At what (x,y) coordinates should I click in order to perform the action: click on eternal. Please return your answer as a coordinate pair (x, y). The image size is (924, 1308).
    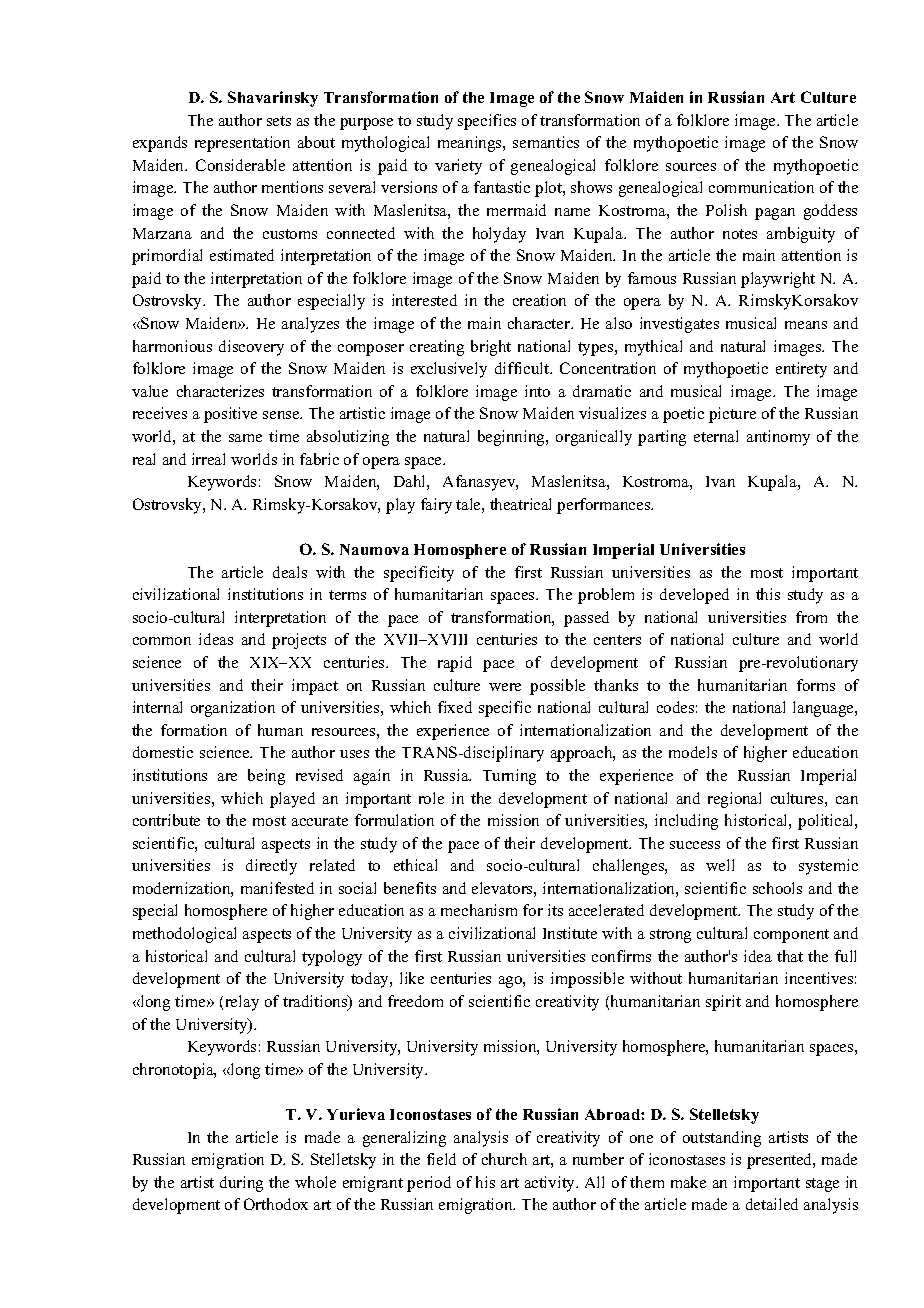
    Looking at the image, I should click on (716, 436).
